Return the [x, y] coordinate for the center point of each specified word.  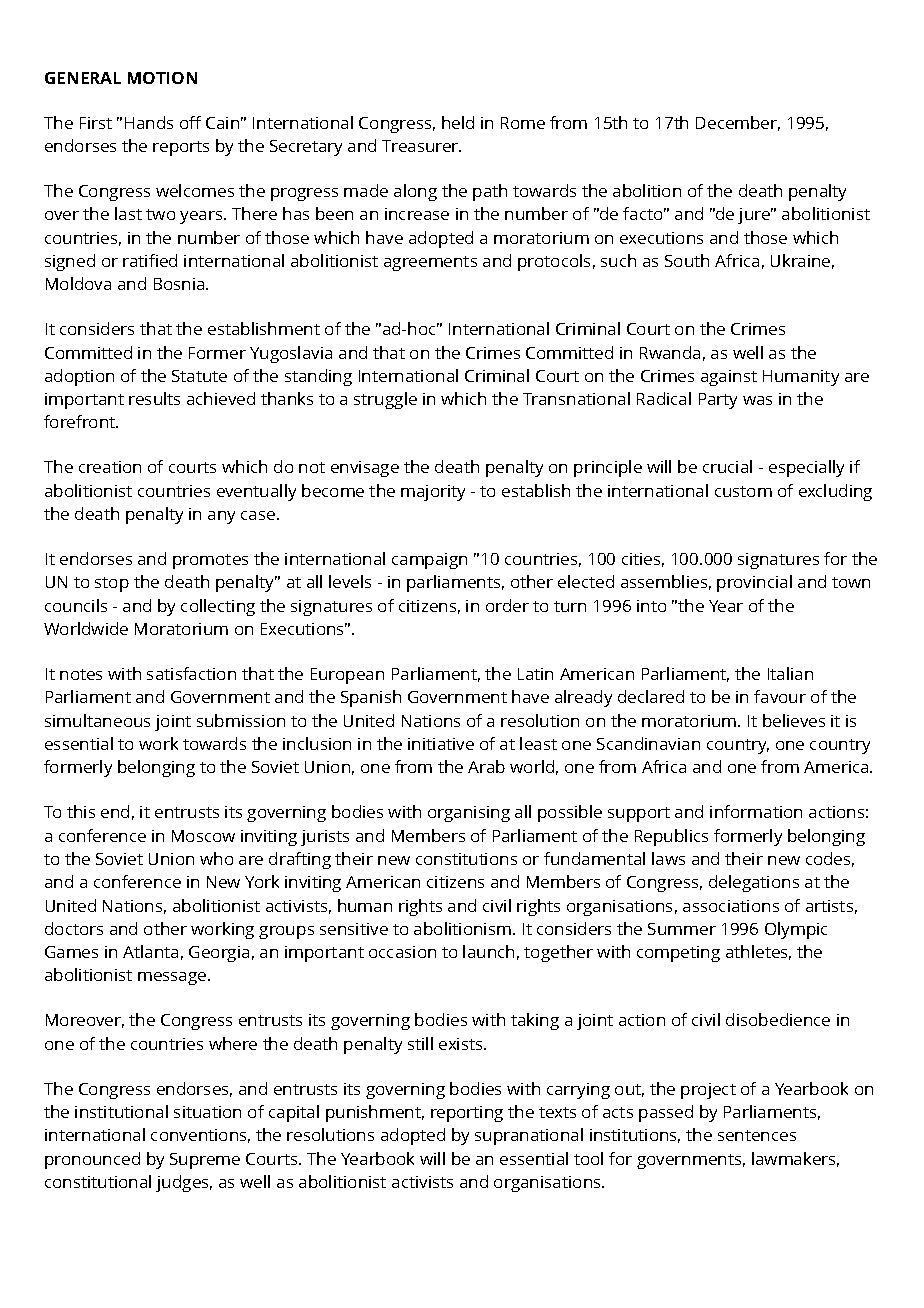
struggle [385, 400]
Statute [199, 376]
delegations [754, 883]
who [216, 858]
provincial [754, 583]
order [507, 605]
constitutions [466, 859]
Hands [149, 122]
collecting [218, 607]
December [738, 123]
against [729, 378]
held [458, 122]
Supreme [205, 1161]
